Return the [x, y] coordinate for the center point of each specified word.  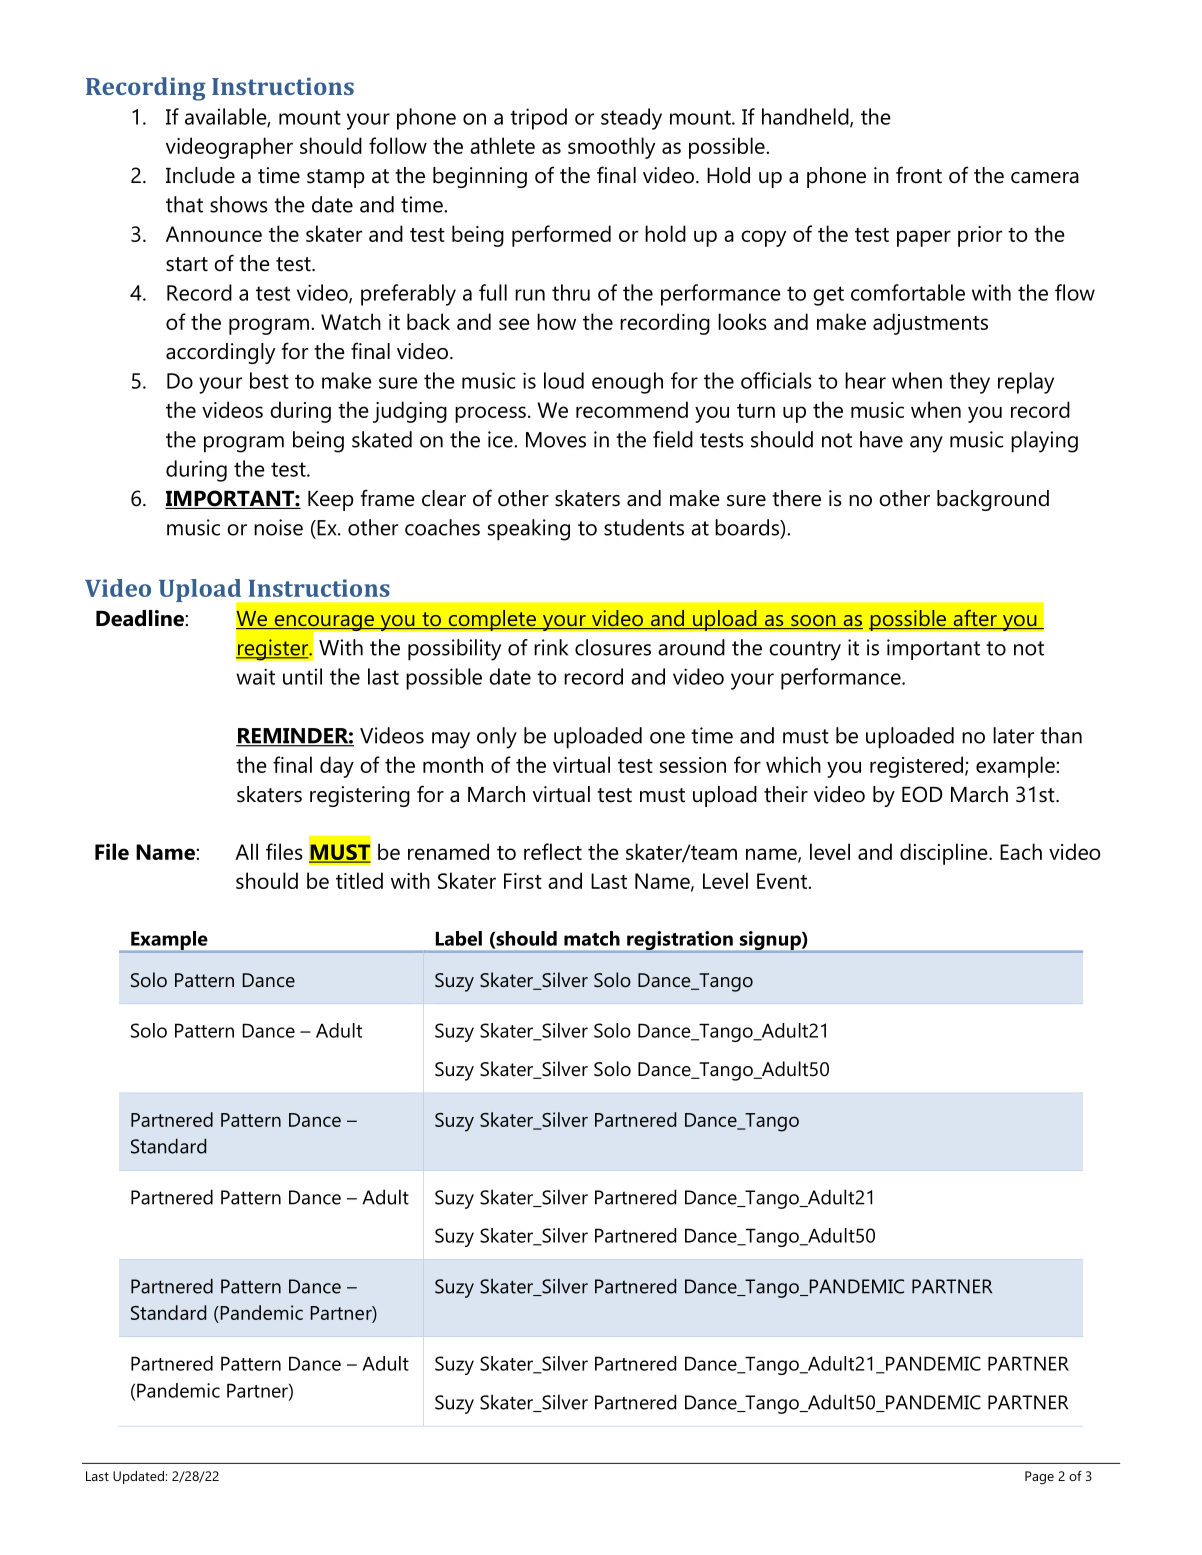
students [644, 527]
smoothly [611, 148]
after [975, 619]
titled [359, 880]
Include [200, 175]
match [592, 938]
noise [278, 527]
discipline [945, 854]
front [919, 175]
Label [459, 938]
